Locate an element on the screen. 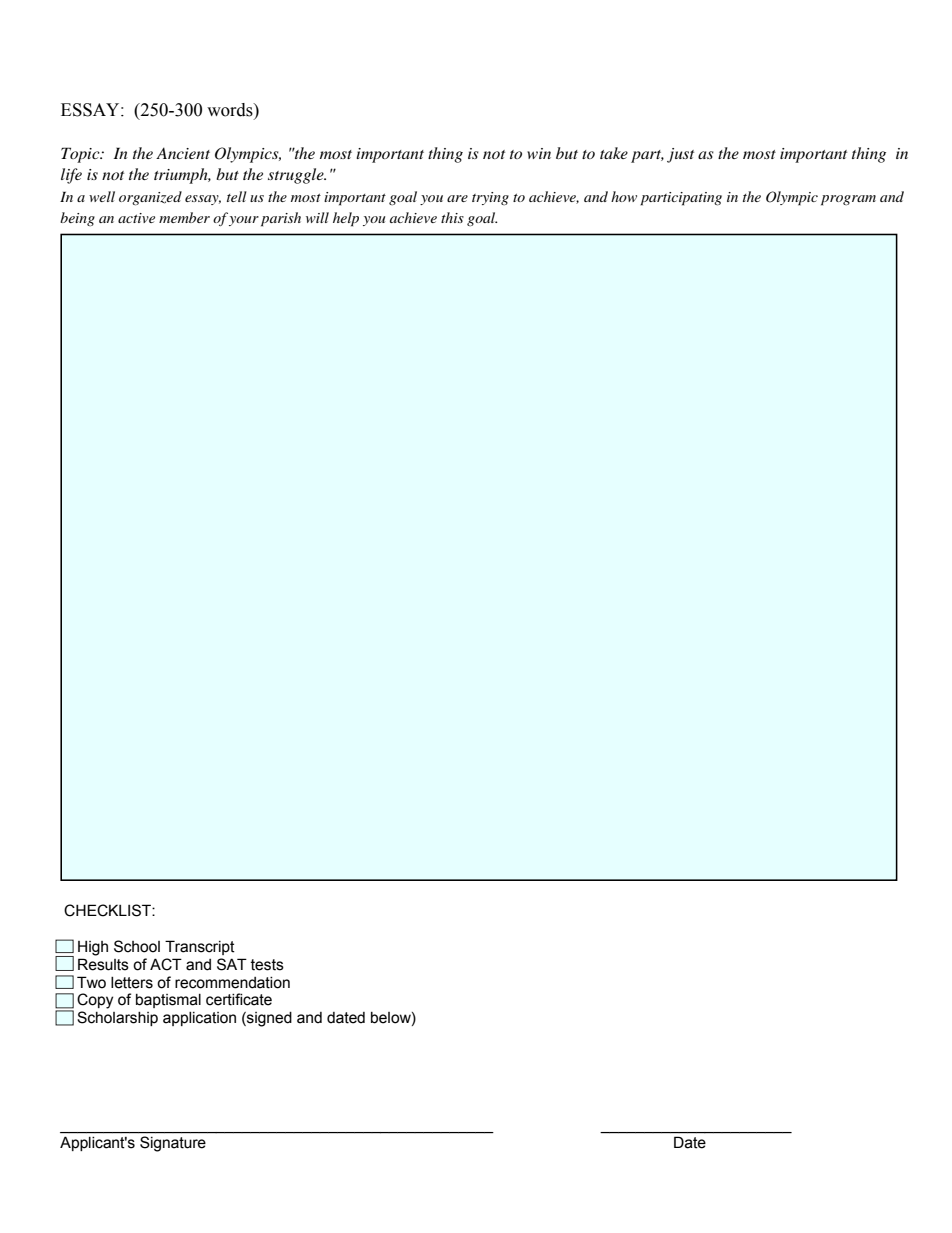  signed is located at coordinates (268, 1019).
